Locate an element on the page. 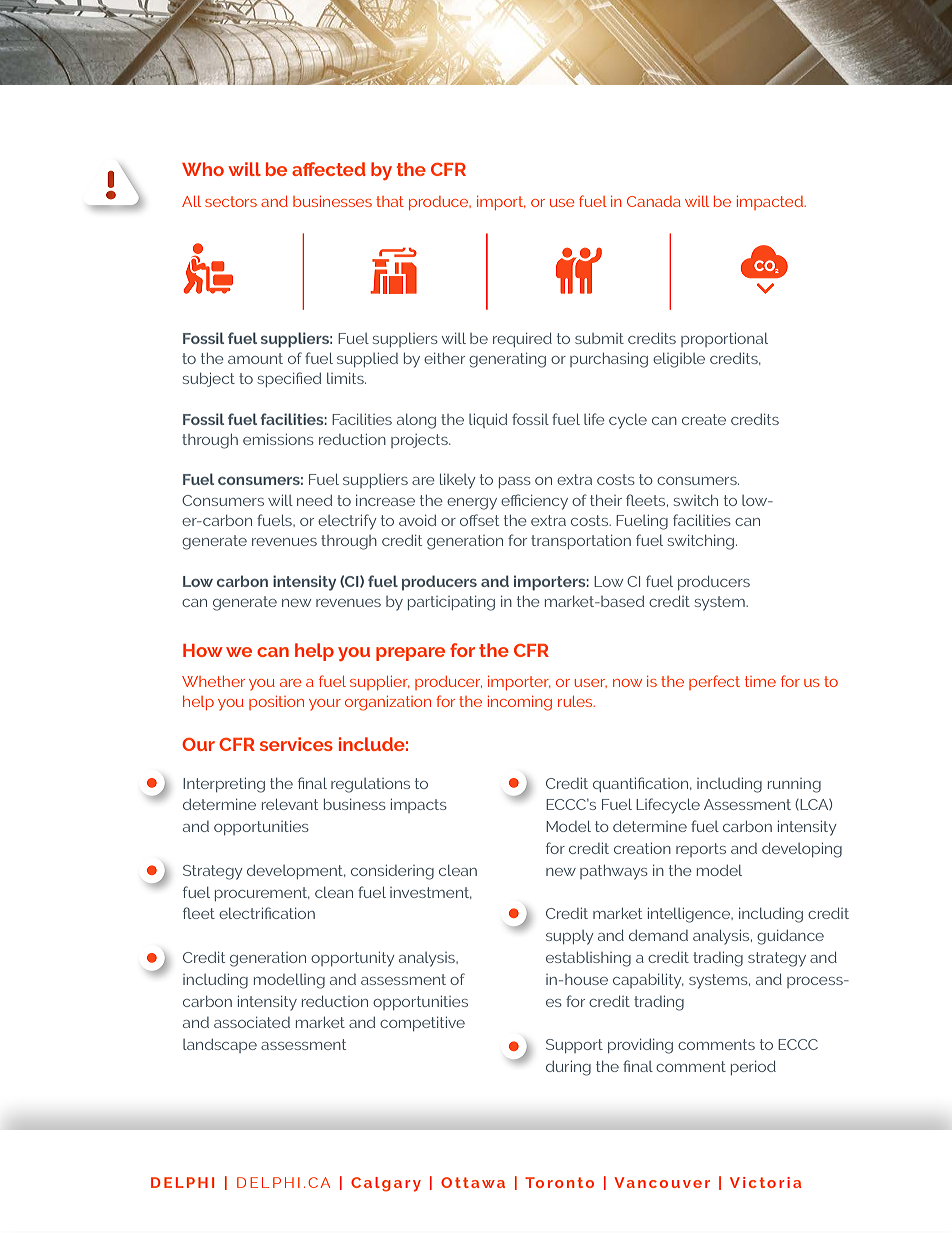  associated is located at coordinates (252, 1022).
